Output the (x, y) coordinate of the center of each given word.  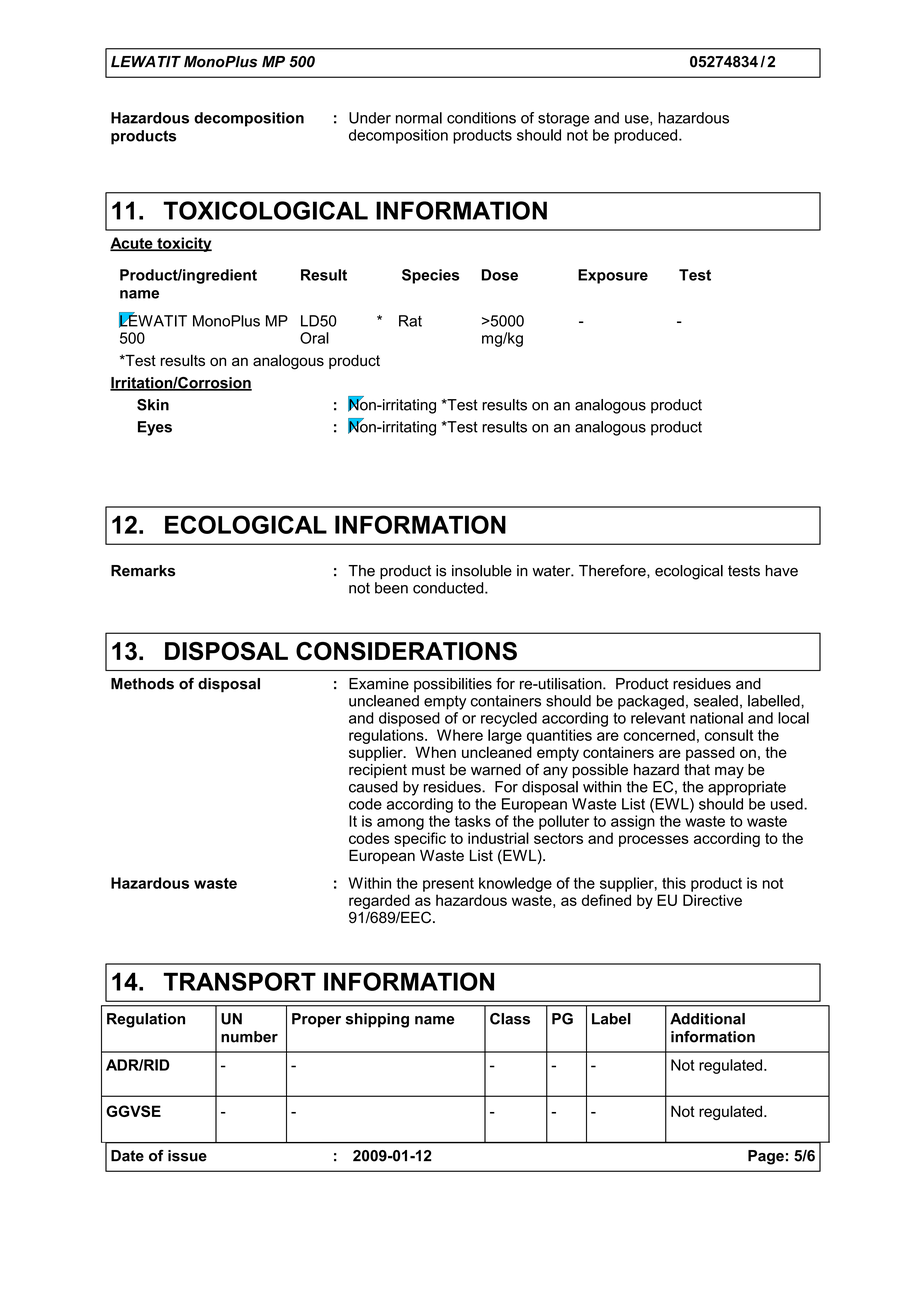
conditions (481, 118)
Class (510, 1019)
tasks (473, 821)
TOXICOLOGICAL (265, 210)
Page (766, 1157)
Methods (142, 684)
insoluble (482, 571)
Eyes (155, 428)
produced (647, 136)
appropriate (747, 787)
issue (187, 1156)
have (782, 571)
